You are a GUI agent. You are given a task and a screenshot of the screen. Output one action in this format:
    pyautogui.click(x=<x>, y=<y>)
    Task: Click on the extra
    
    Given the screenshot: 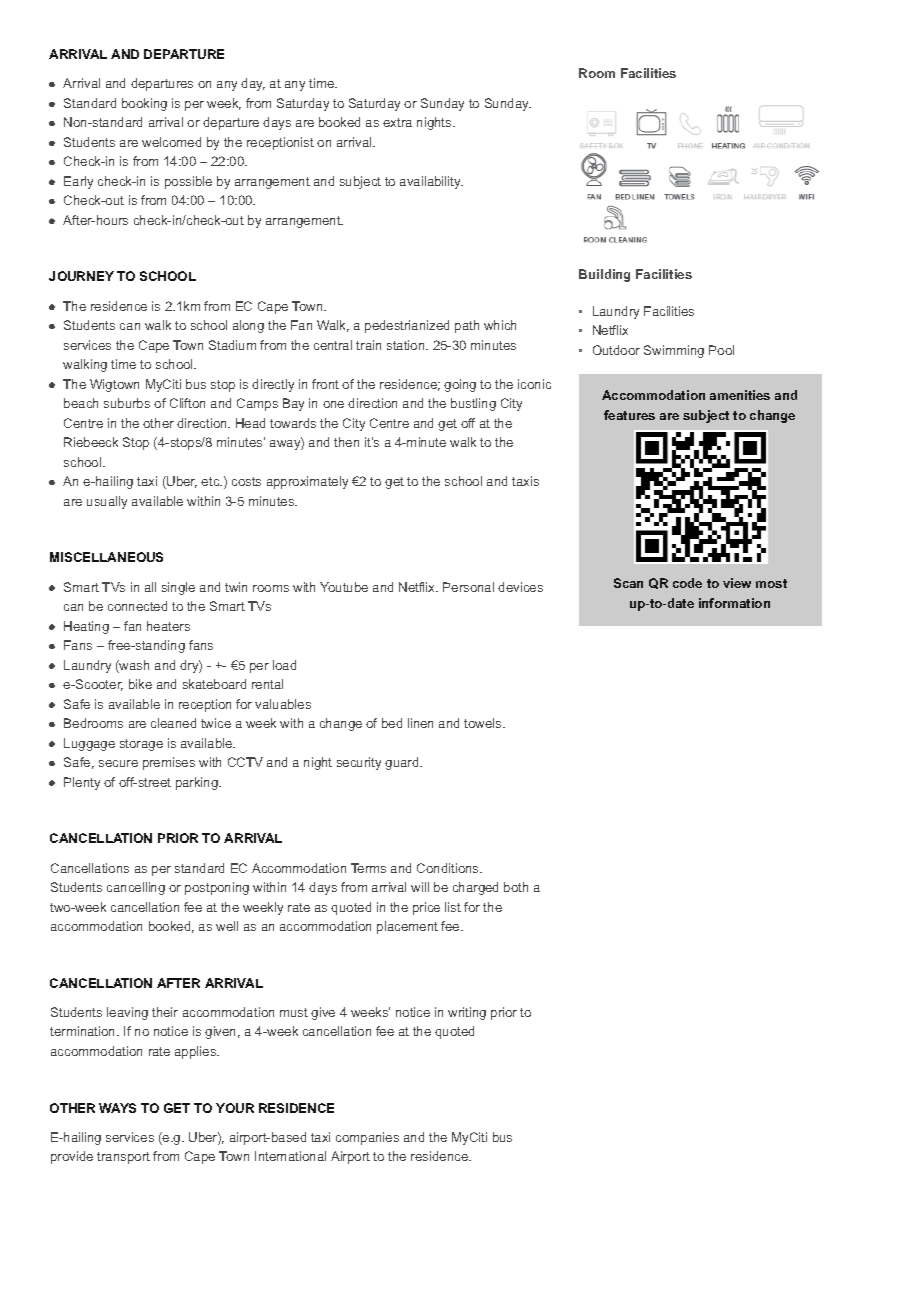 What is the action you would take?
    pyautogui.click(x=397, y=122)
